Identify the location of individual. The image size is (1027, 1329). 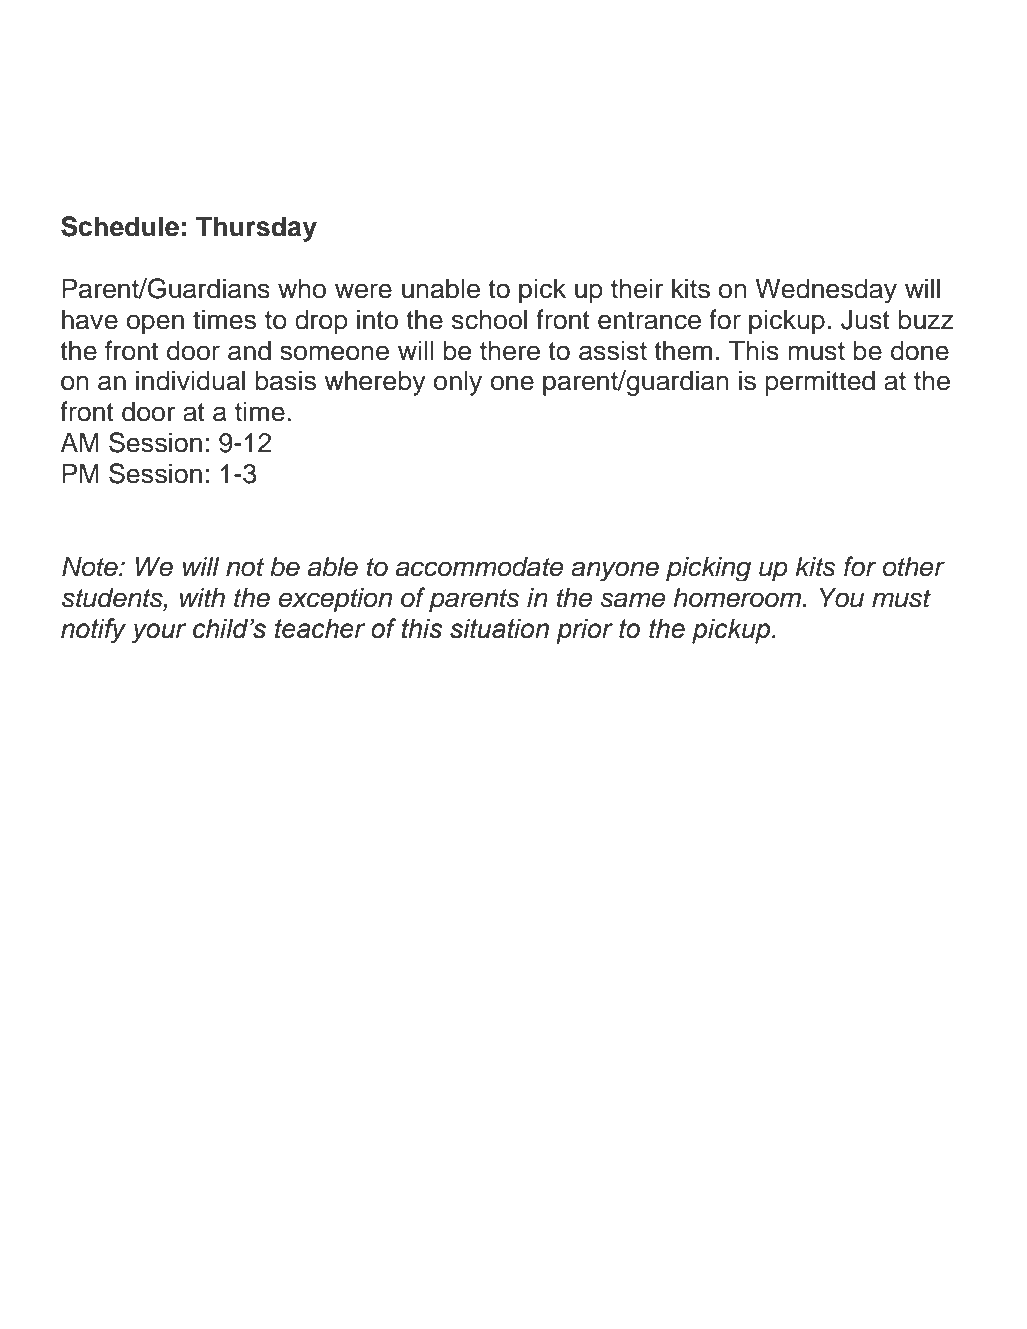
(190, 380).
